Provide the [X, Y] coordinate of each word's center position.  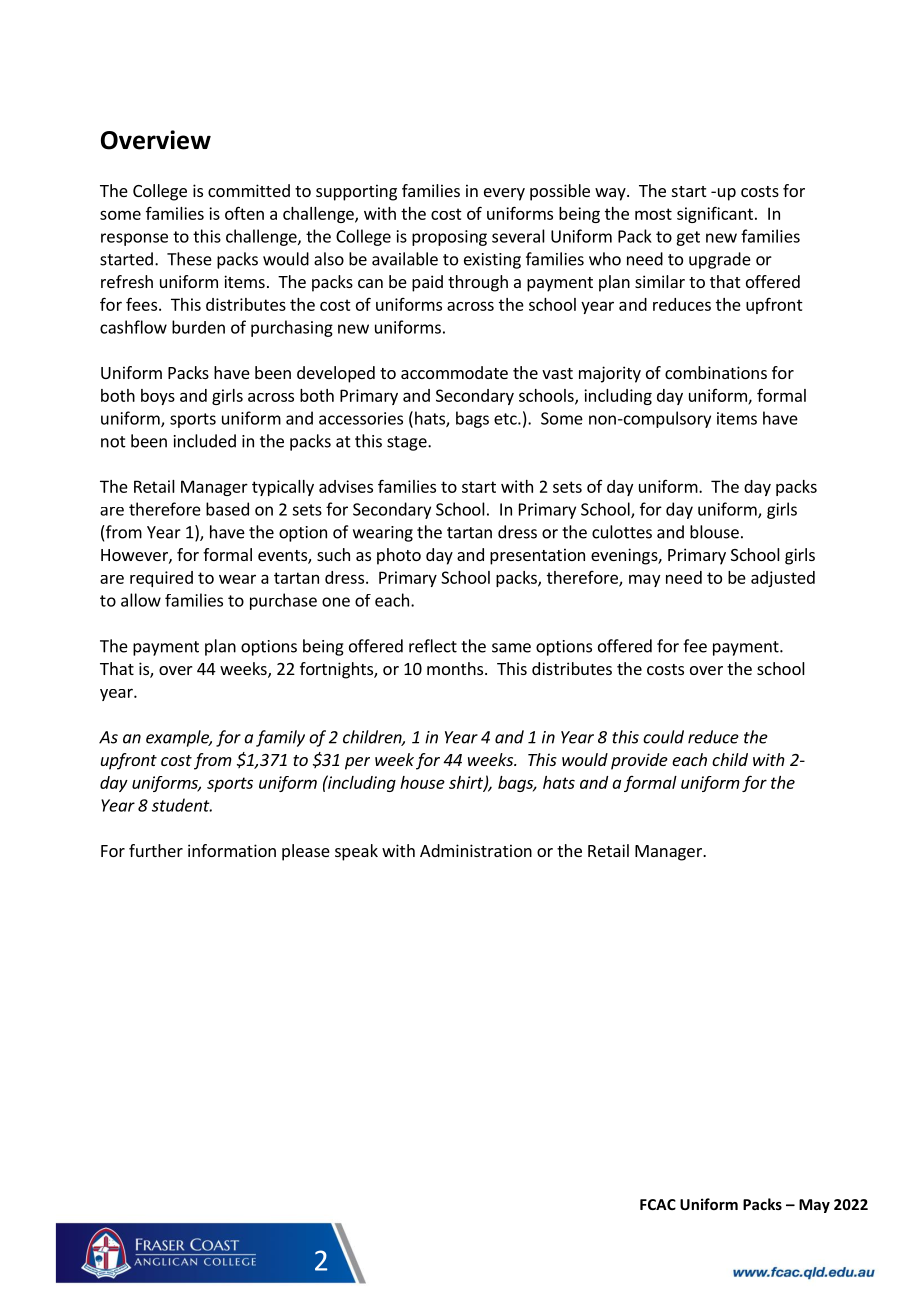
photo [399, 556]
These [189, 259]
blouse [714, 532]
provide [639, 761]
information [232, 850]
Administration [476, 850]
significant [715, 214]
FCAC [658, 1204]
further [156, 850]
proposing [449, 238]
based [227, 509]
